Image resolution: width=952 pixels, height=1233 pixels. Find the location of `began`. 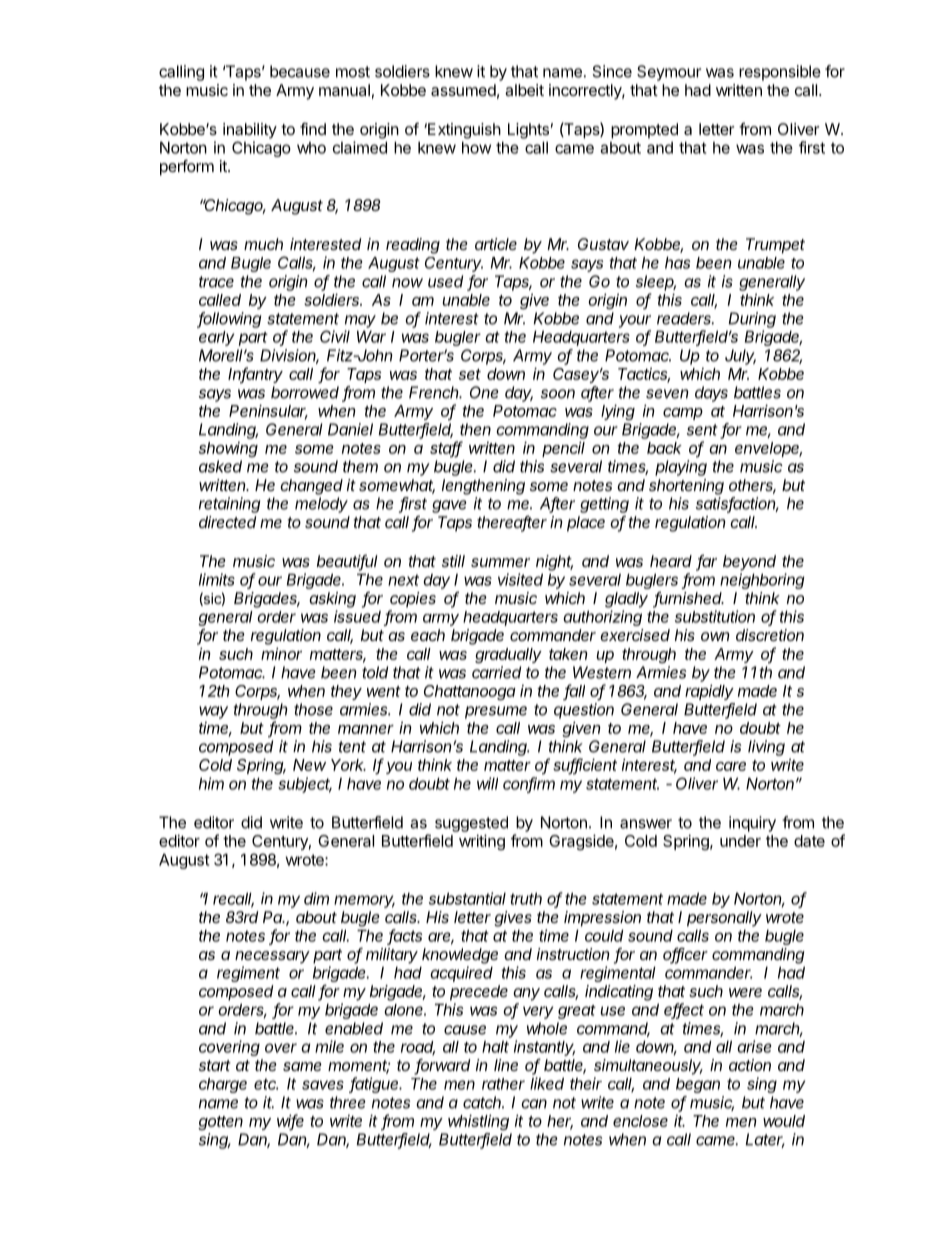

began is located at coordinates (698, 1085).
